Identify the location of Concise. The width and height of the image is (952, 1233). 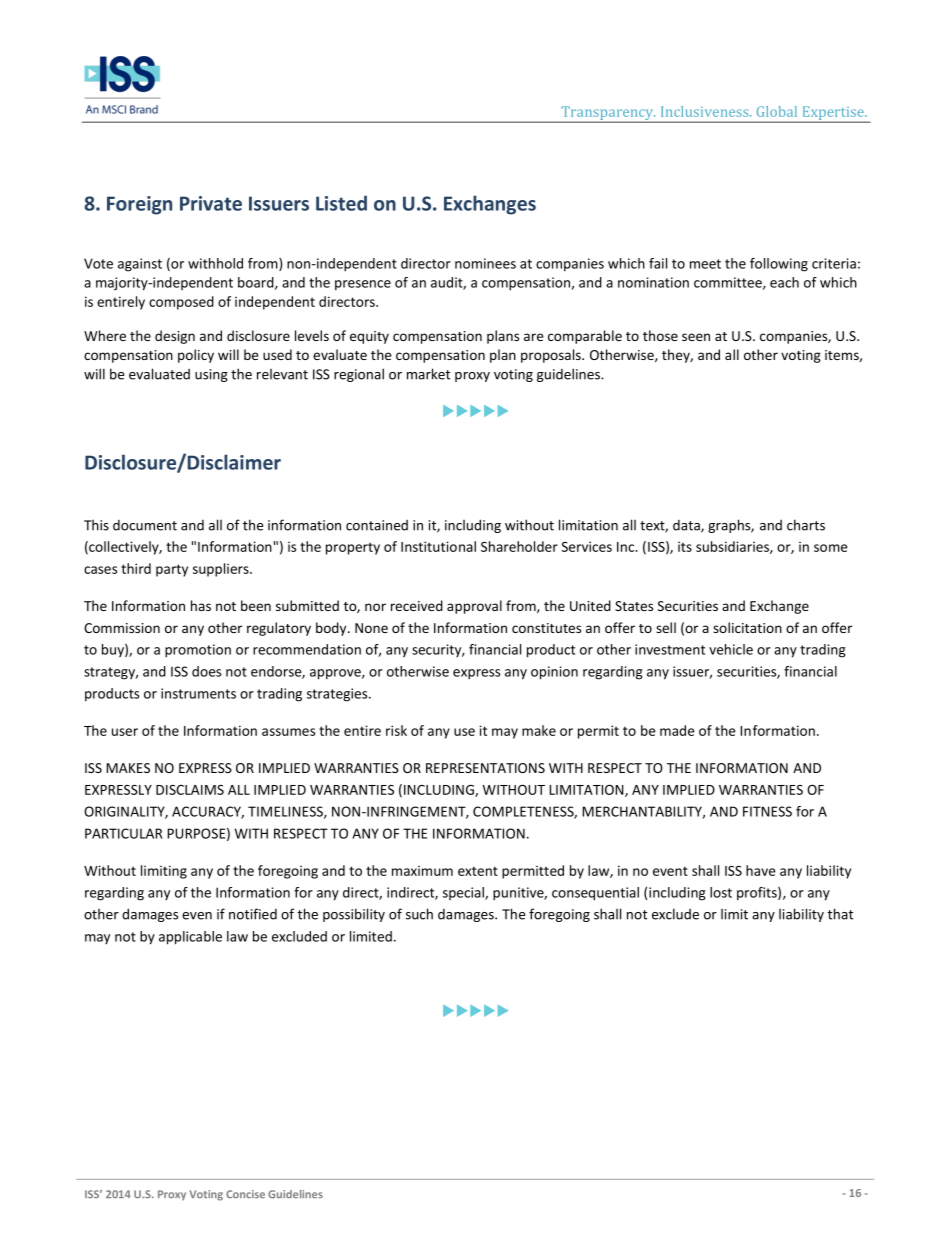
(245, 1194).
